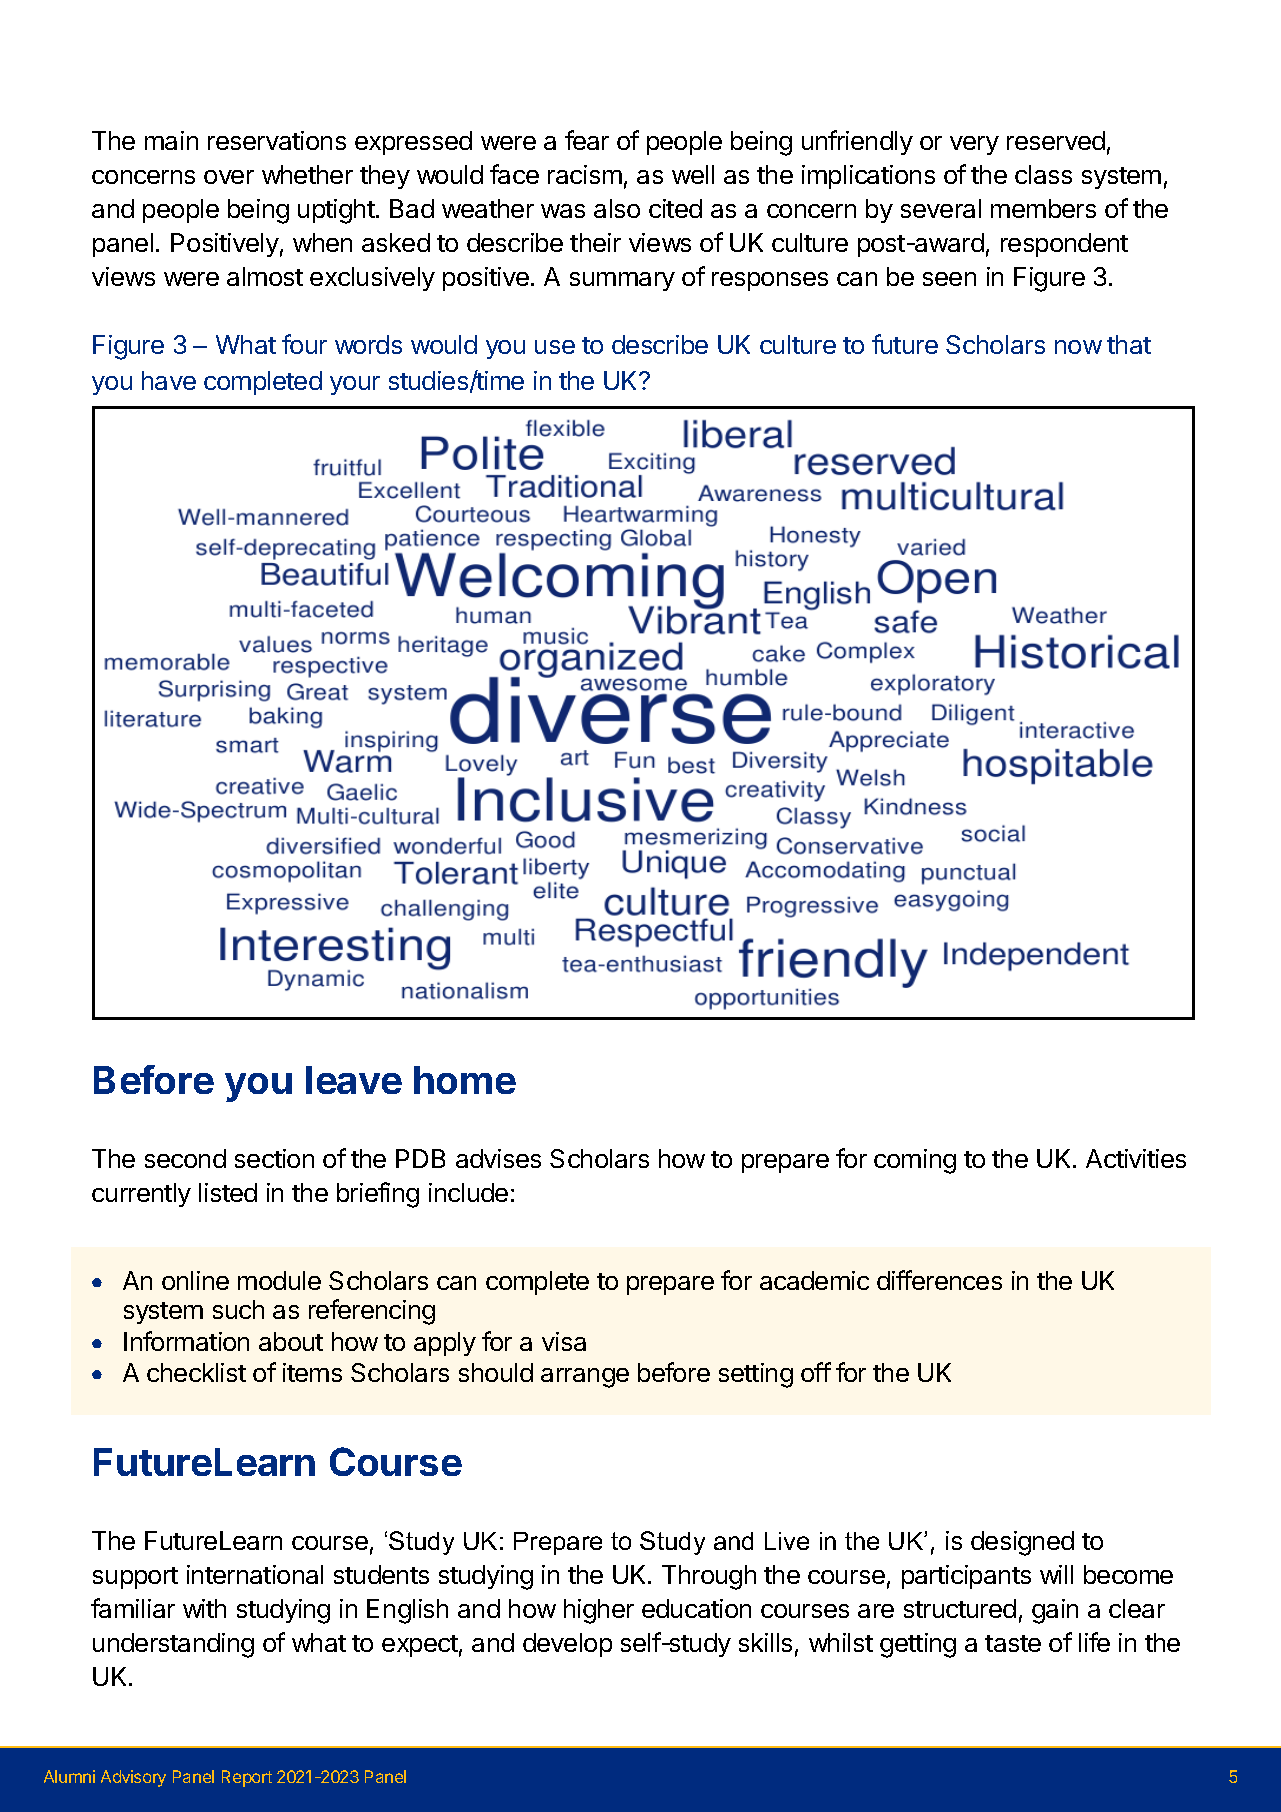 This screenshot has height=1812, width=1281. I want to click on leave, so click(354, 1080).
